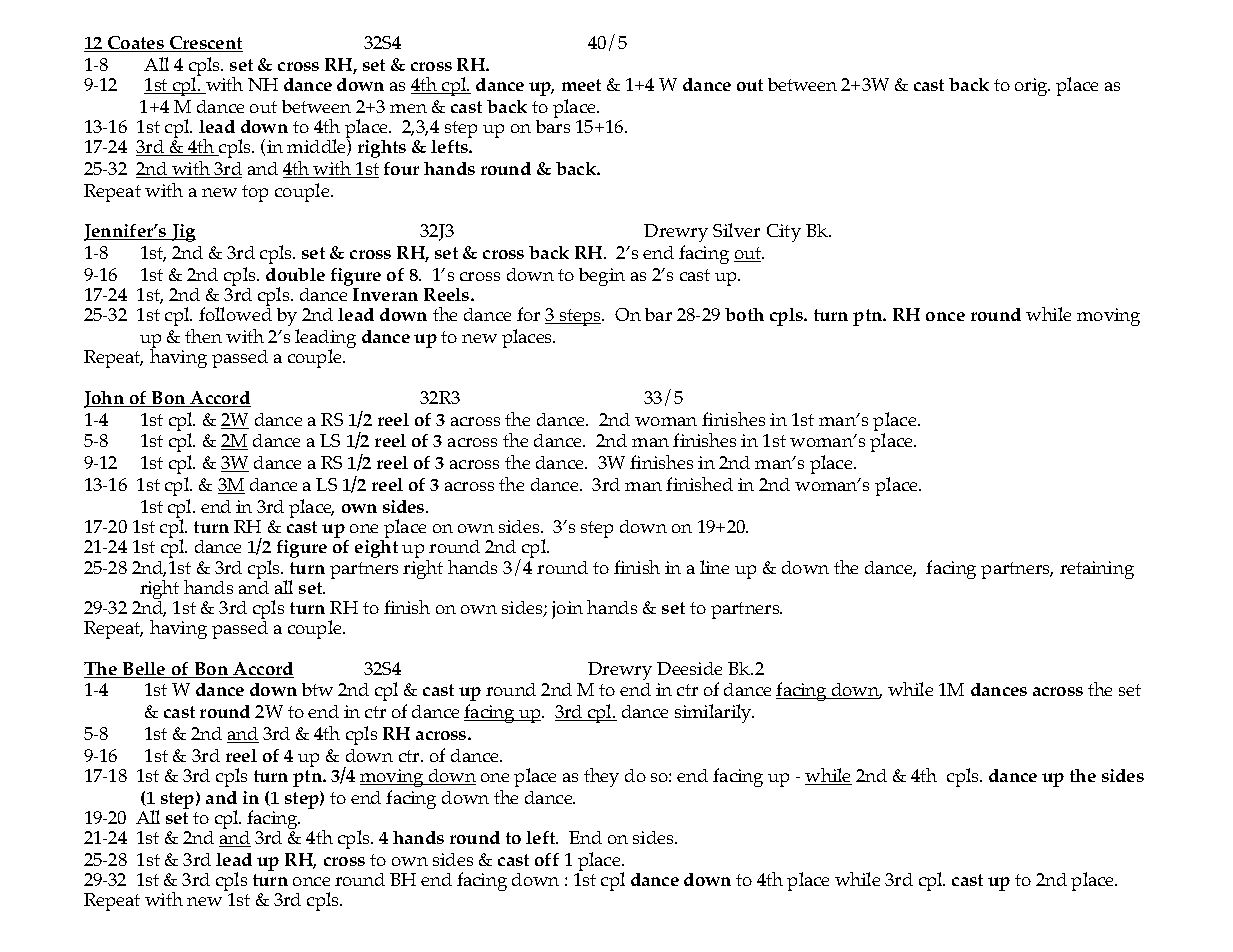 This screenshot has width=1233, height=952. What do you see at coordinates (581, 85) in the screenshot?
I see `meet` at bounding box center [581, 85].
